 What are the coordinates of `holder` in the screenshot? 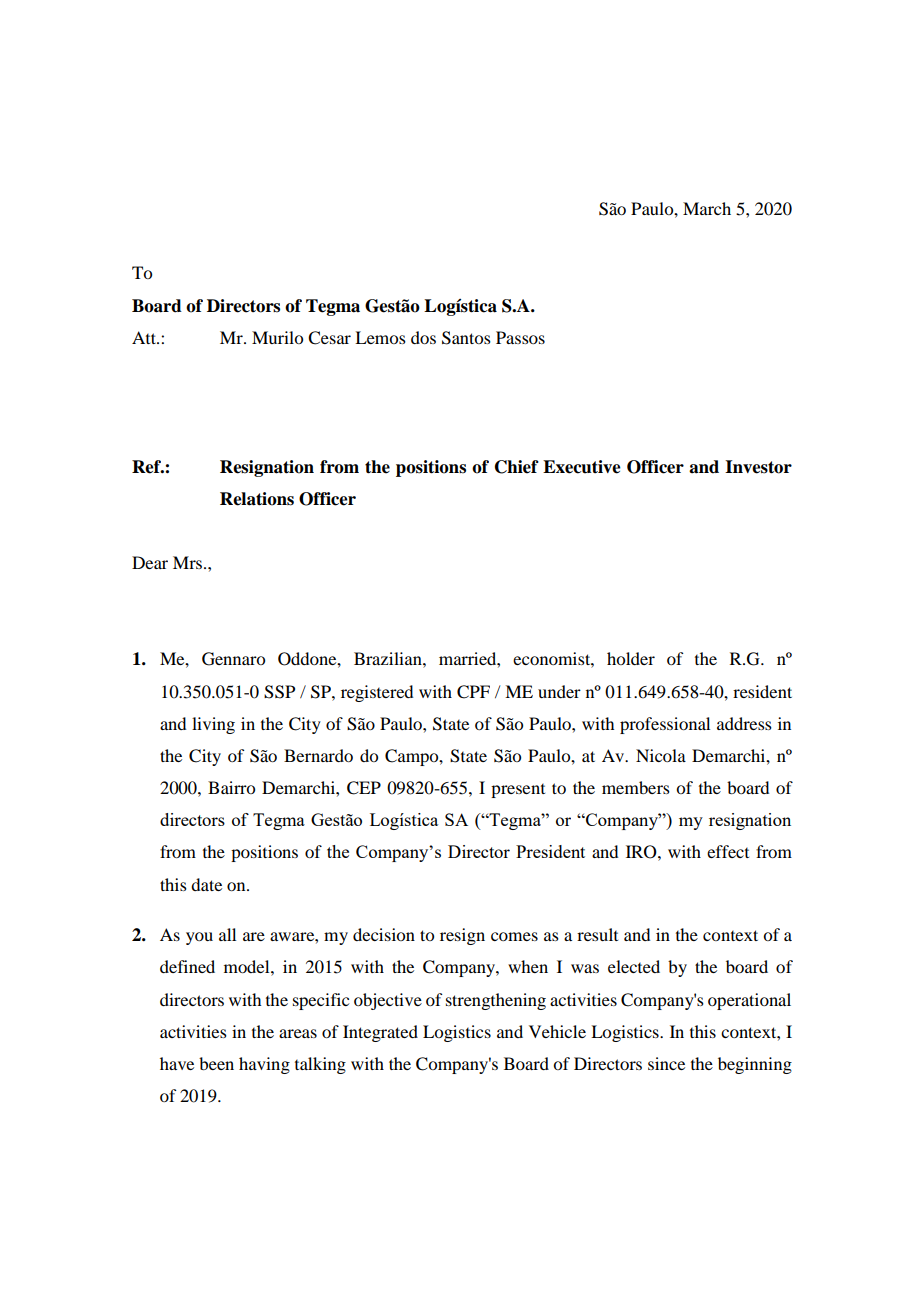 It's located at (631, 658).
